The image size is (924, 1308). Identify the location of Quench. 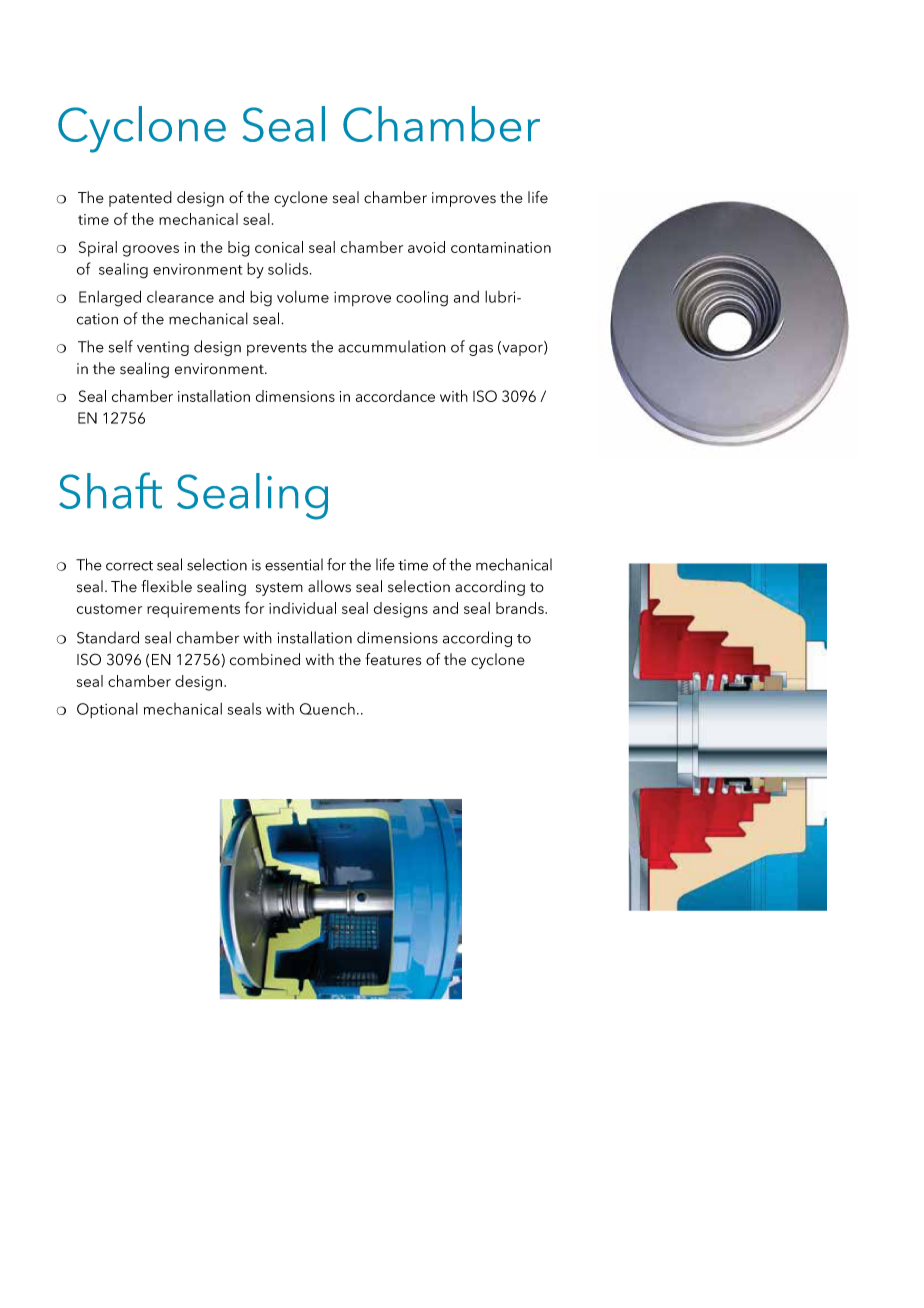
(327, 709).
